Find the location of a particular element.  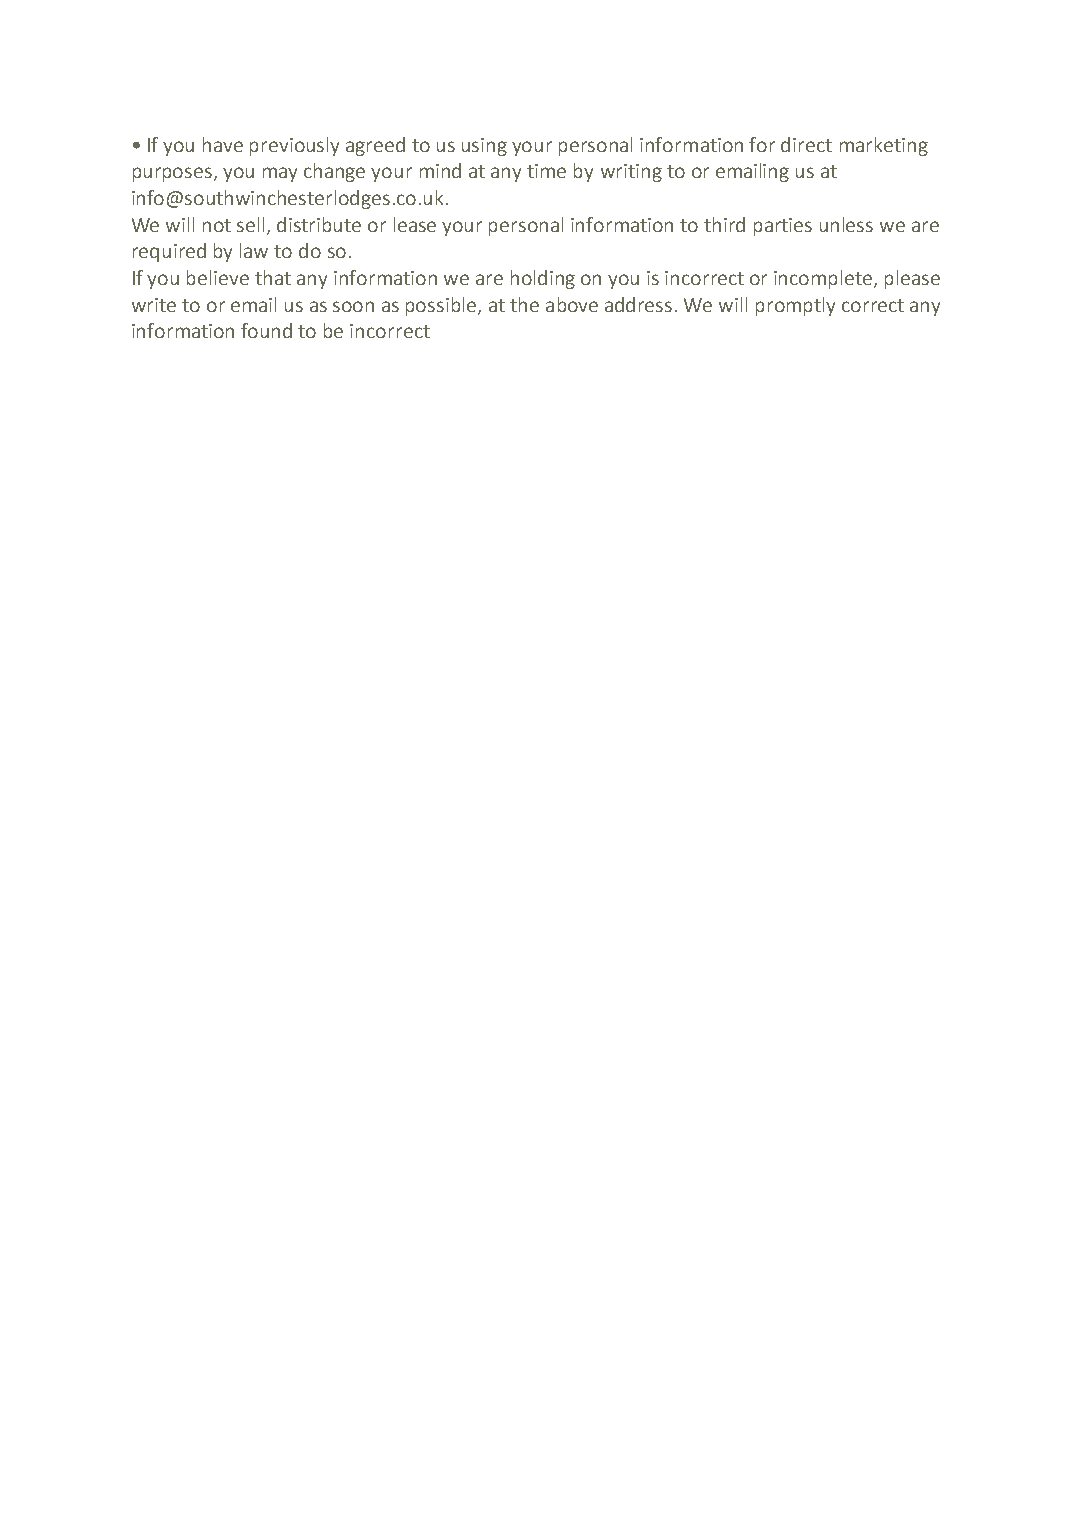

the is located at coordinates (524, 304).
